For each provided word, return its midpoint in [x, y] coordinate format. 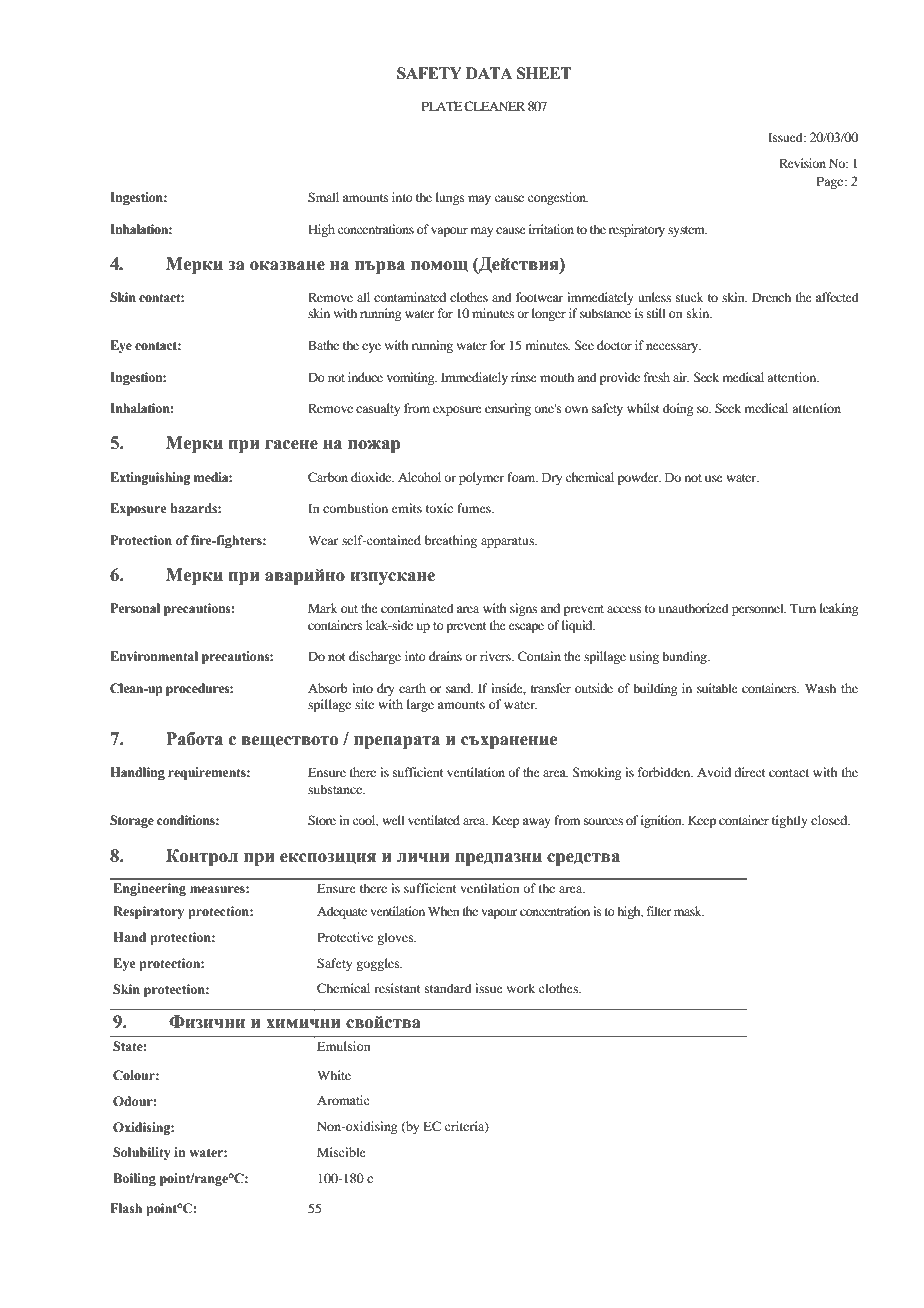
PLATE [442, 106]
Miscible [341, 1152]
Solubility [141, 1153]
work [521, 988]
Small [323, 197]
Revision [802, 163]
